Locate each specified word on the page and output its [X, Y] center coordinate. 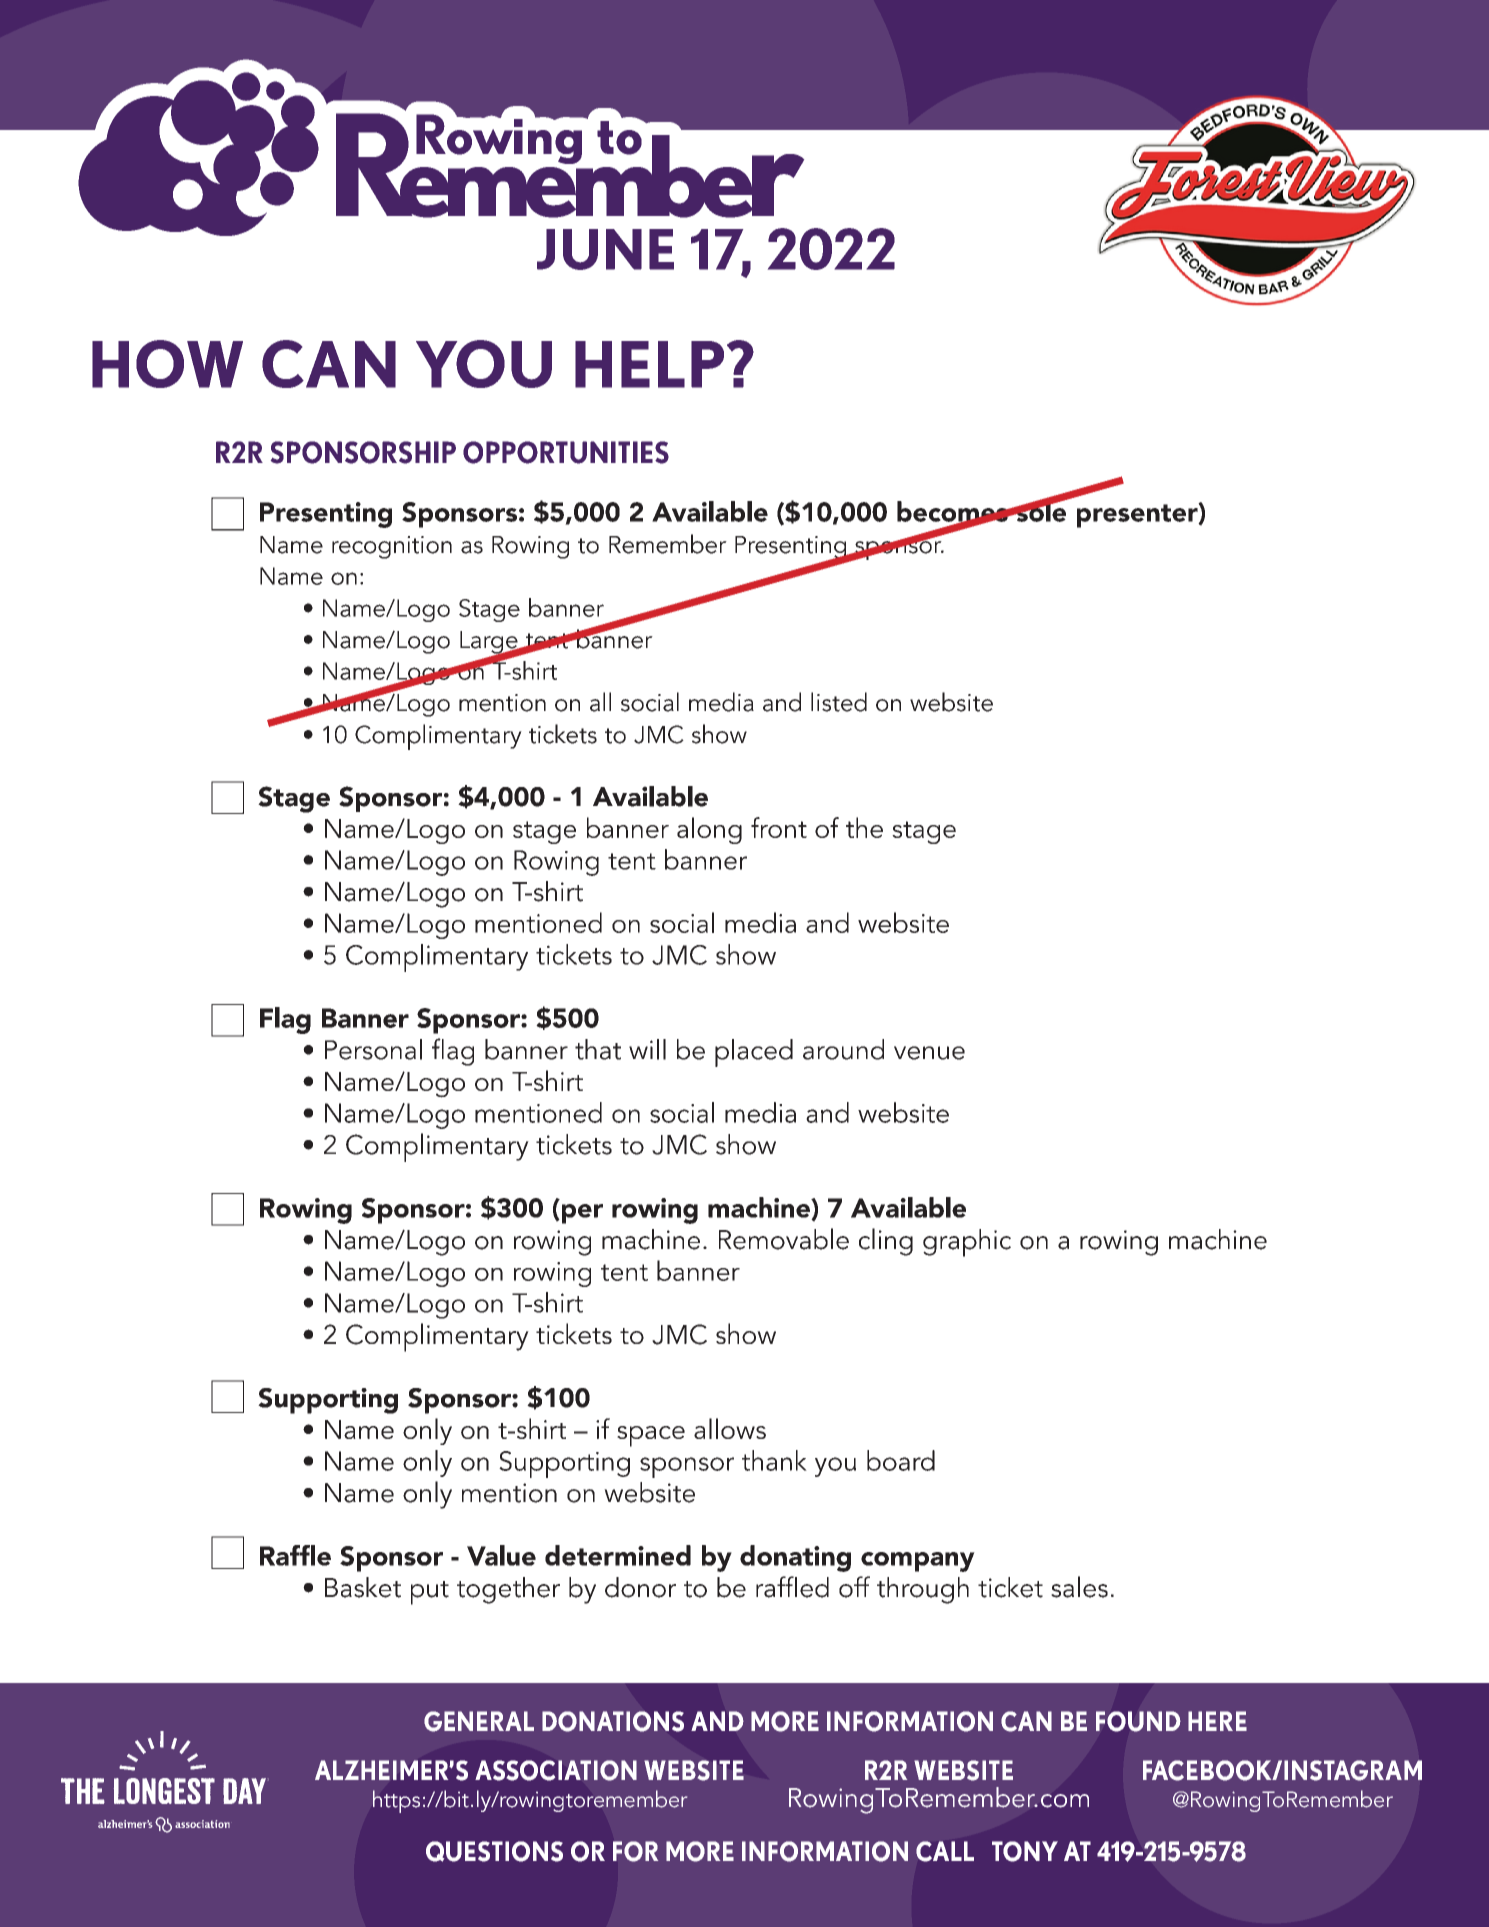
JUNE [605, 249]
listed [839, 702]
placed [754, 1053]
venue [929, 1053]
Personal [373, 1049]
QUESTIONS [494, 1851]
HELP [649, 364]
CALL [945, 1851]
